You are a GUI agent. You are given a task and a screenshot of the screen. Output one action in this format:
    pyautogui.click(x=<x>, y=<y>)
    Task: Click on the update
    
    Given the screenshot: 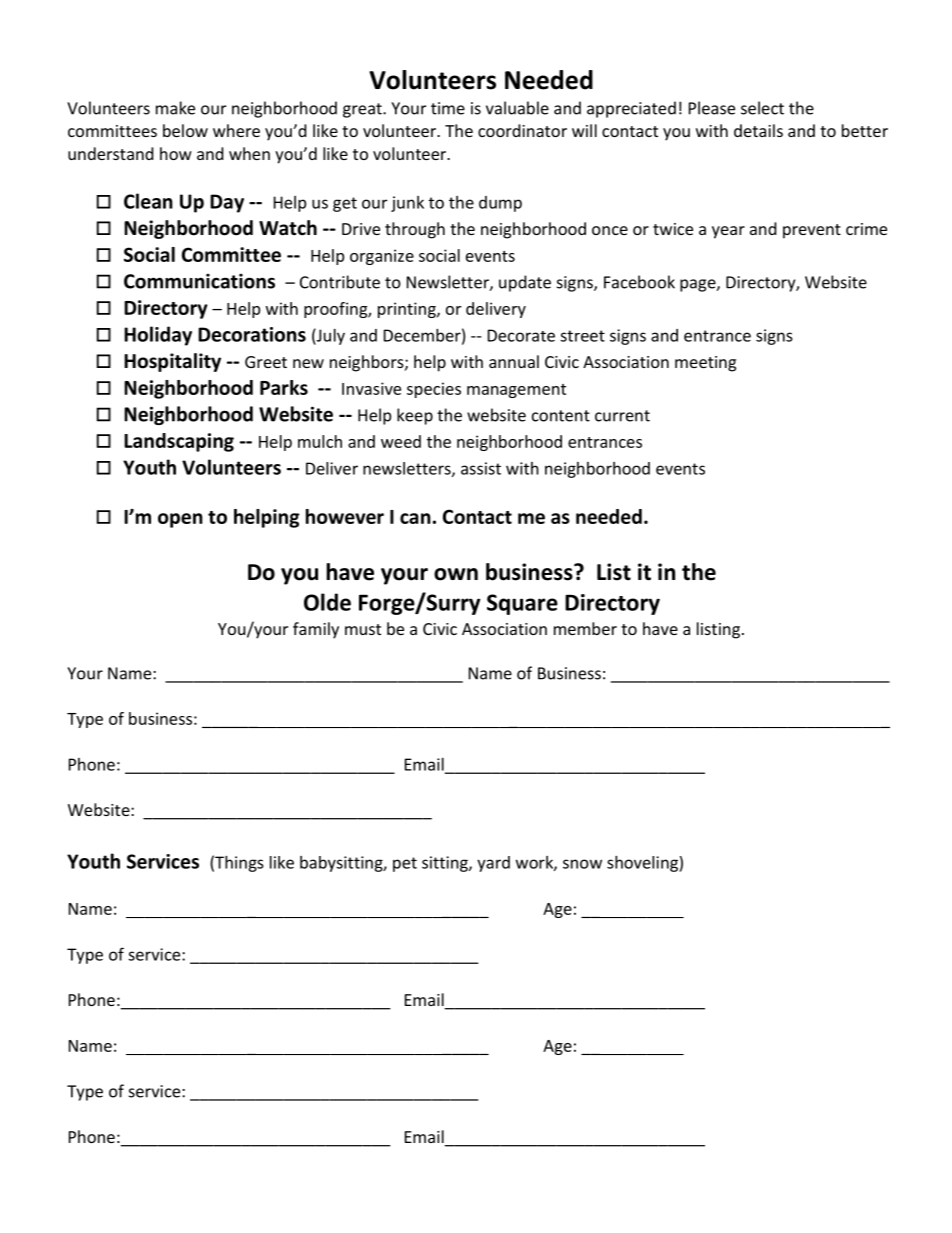 What is the action you would take?
    pyautogui.click(x=525, y=283)
